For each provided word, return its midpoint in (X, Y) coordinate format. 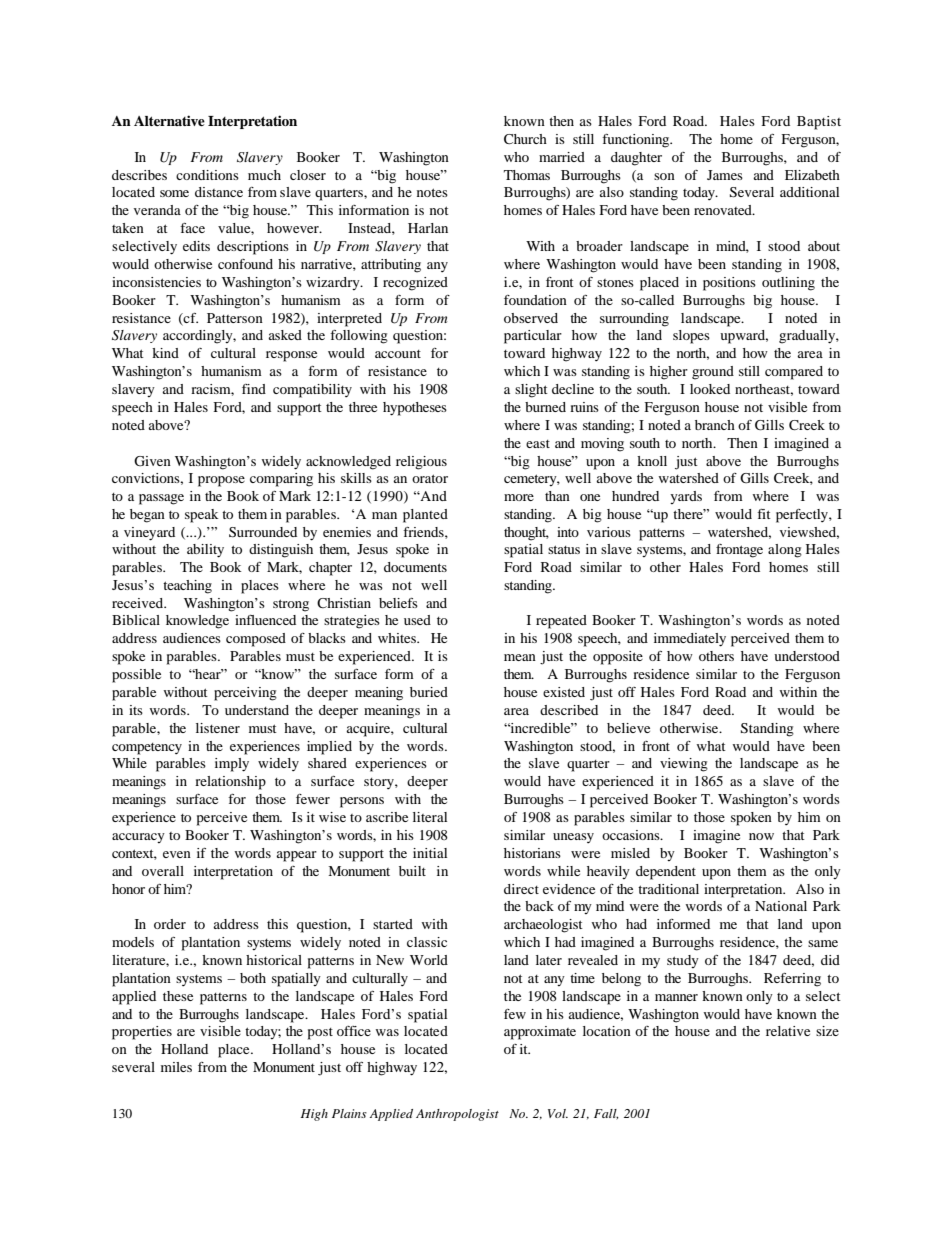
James (725, 175)
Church (525, 139)
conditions (207, 175)
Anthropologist (457, 1115)
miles (176, 1067)
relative (788, 1031)
